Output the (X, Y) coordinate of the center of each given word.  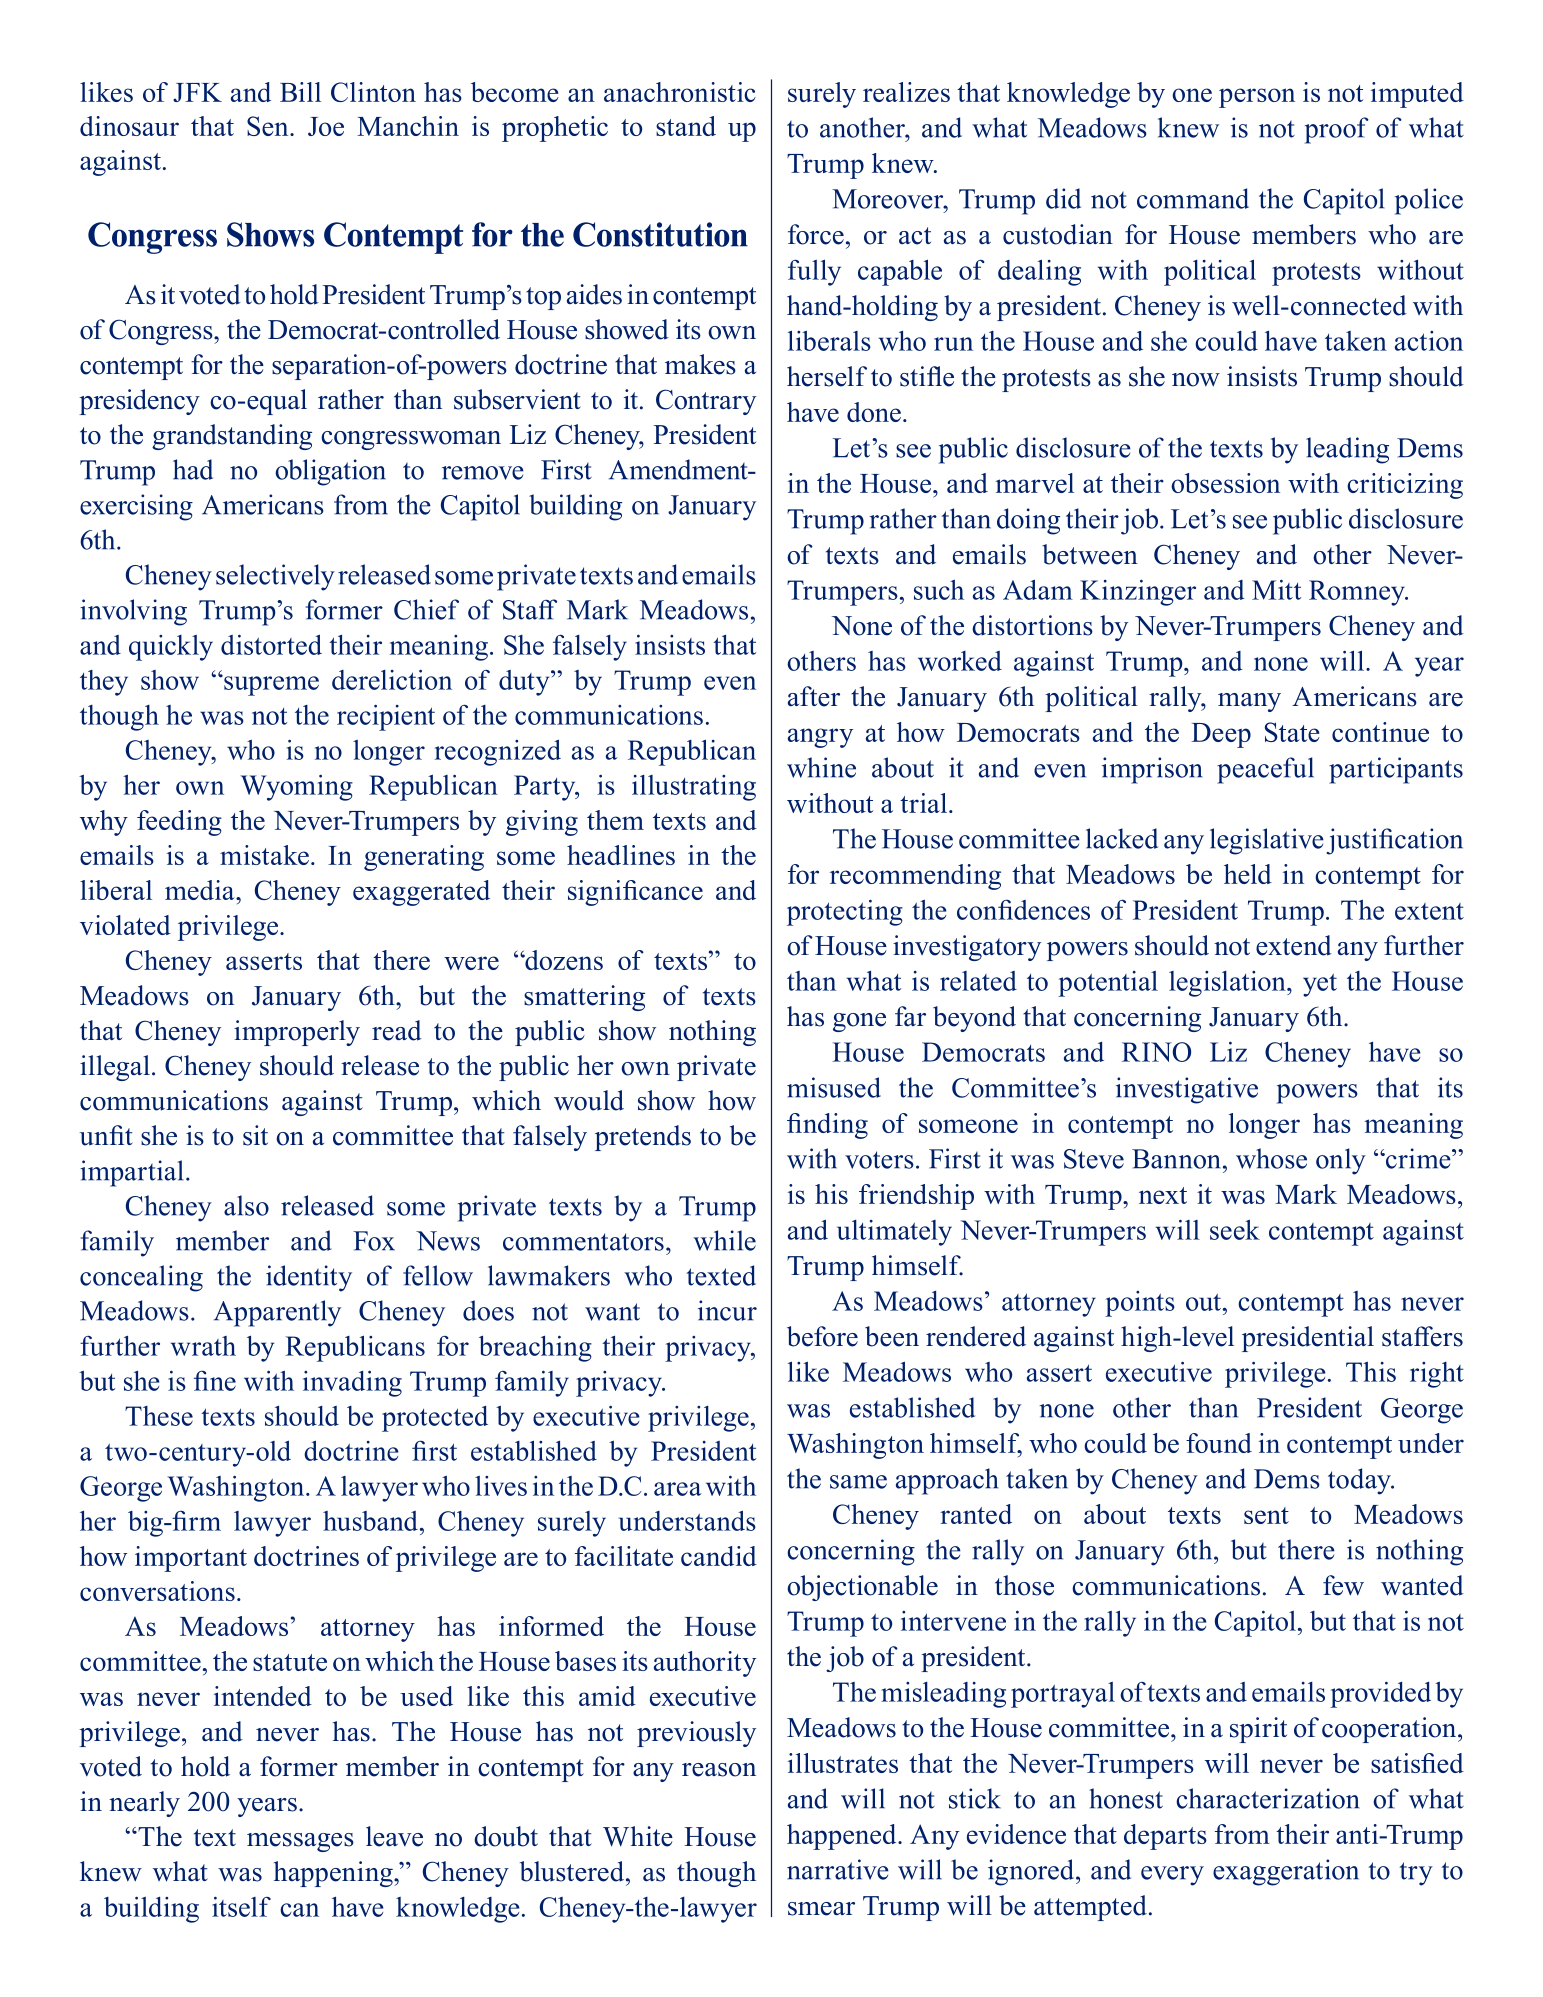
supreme (270, 685)
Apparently (277, 1313)
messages (300, 1842)
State (1292, 732)
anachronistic (680, 92)
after (814, 696)
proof (1337, 130)
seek (1235, 1229)
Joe (326, 126)
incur (727, 1310)
